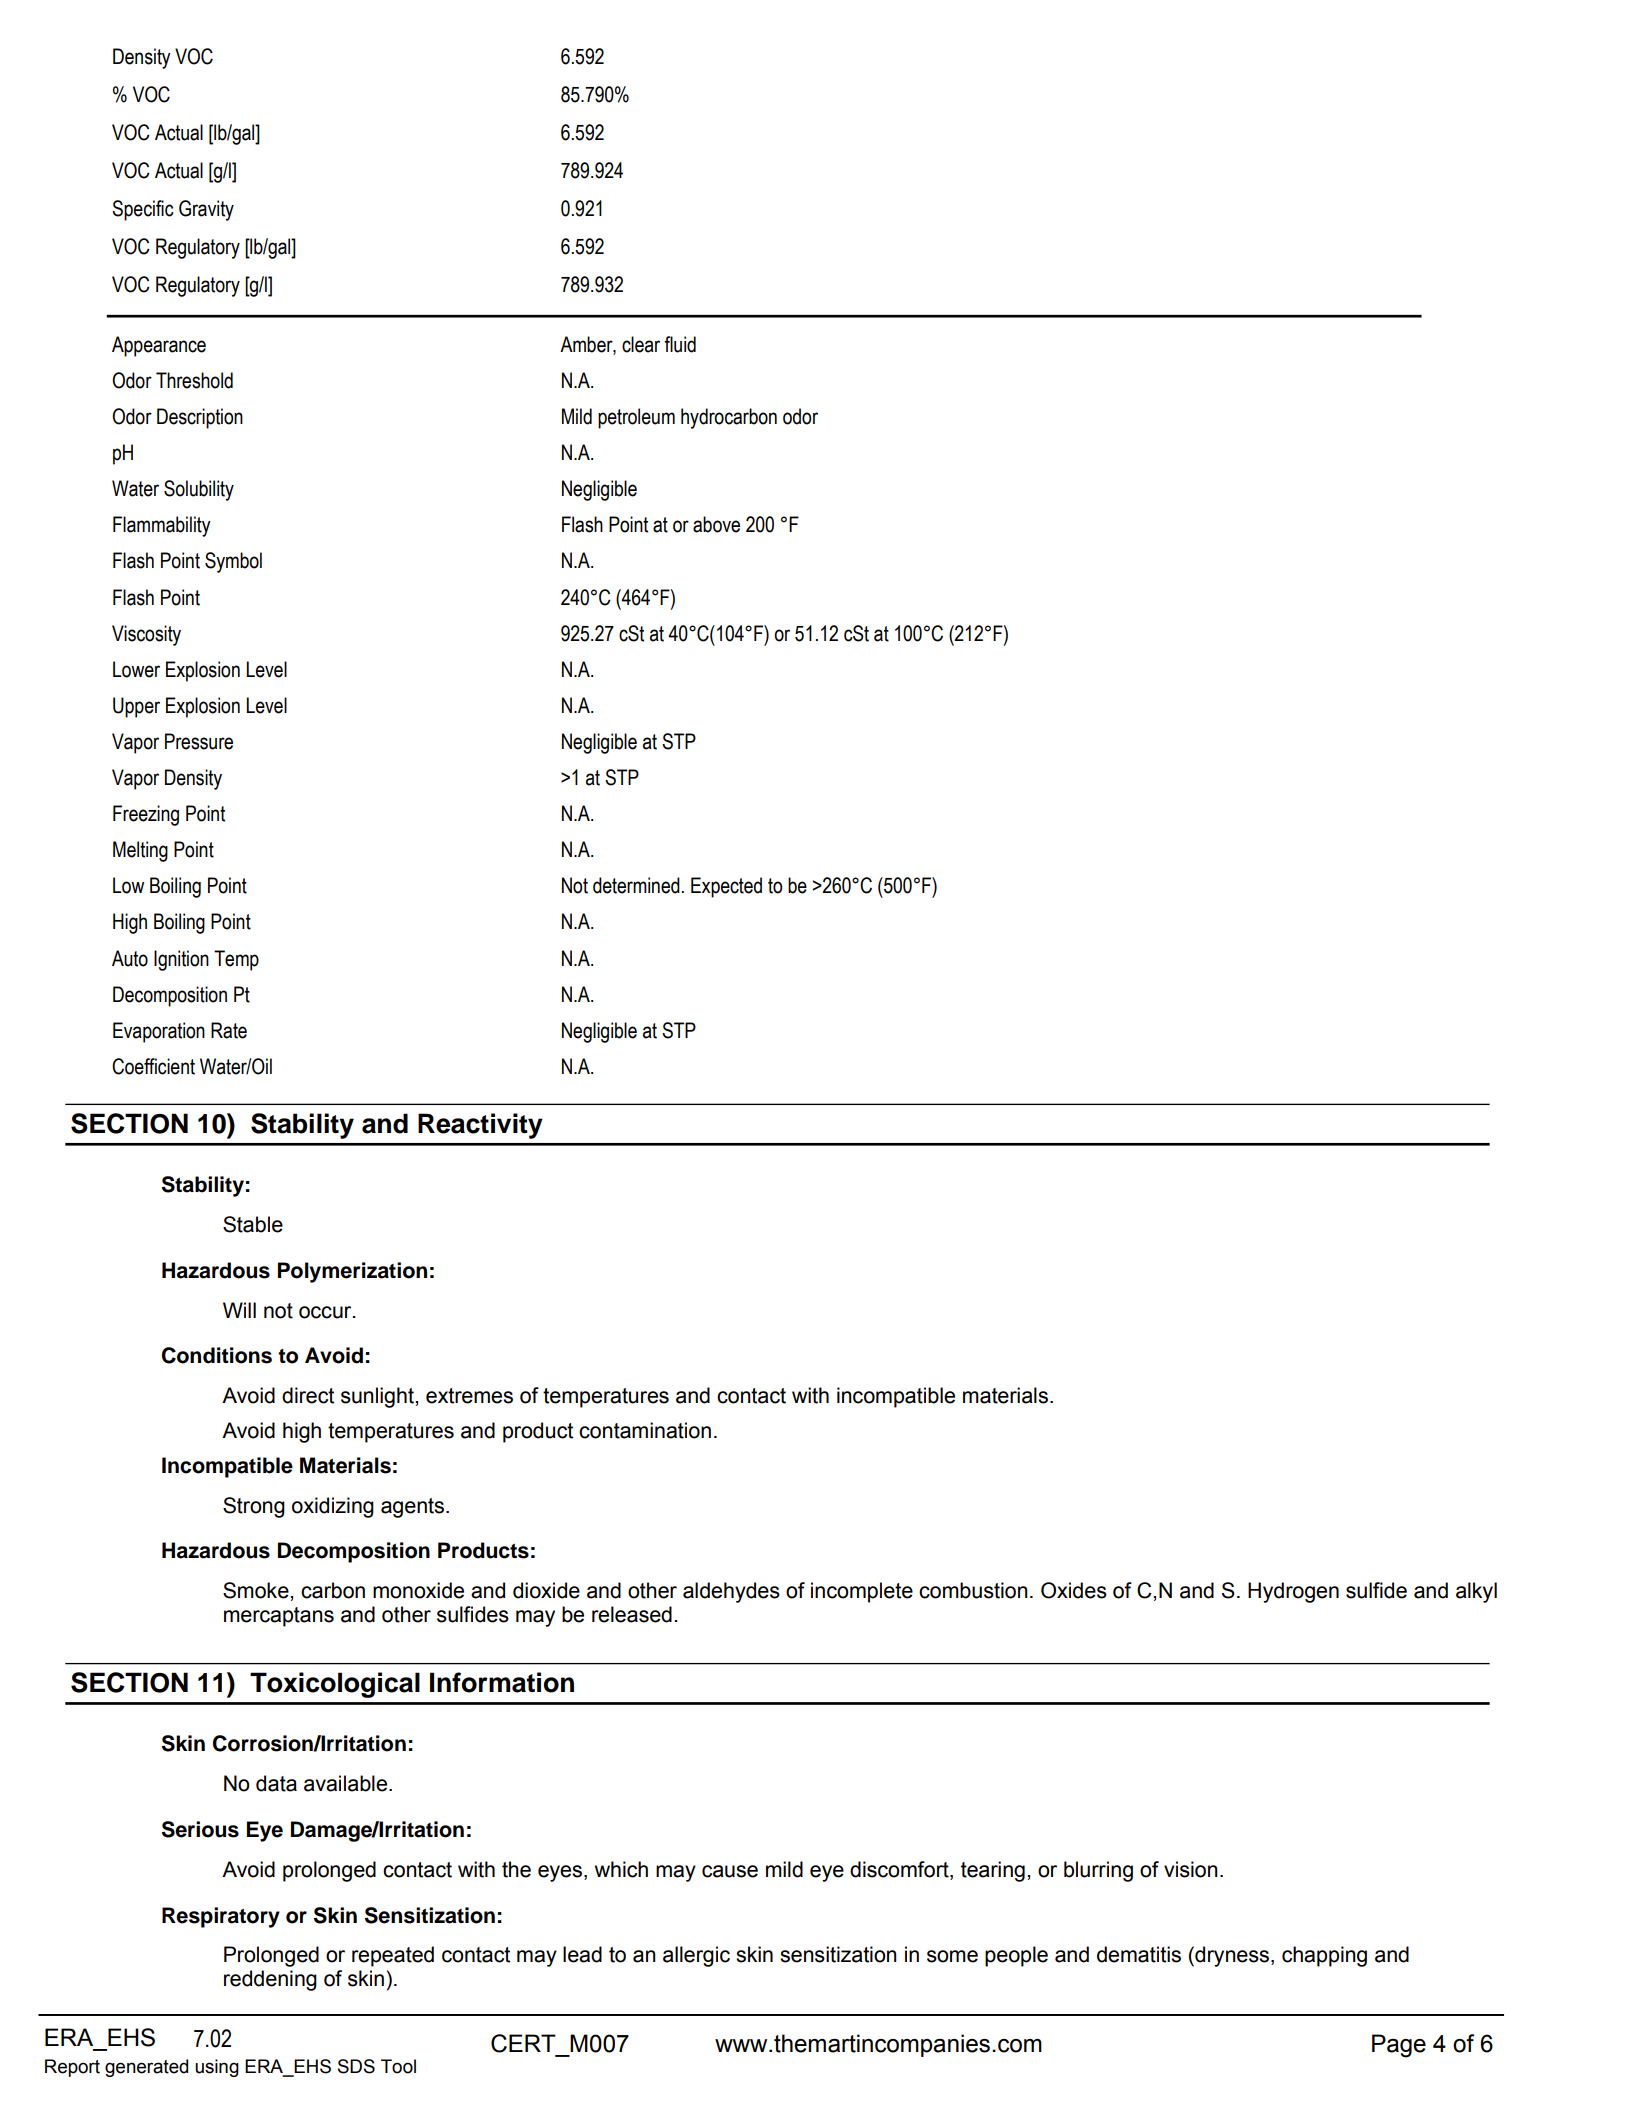  What do you see at coordinates (680, 344) in the screenshot?
I see `fluid` at bounding box center [680, 344].
